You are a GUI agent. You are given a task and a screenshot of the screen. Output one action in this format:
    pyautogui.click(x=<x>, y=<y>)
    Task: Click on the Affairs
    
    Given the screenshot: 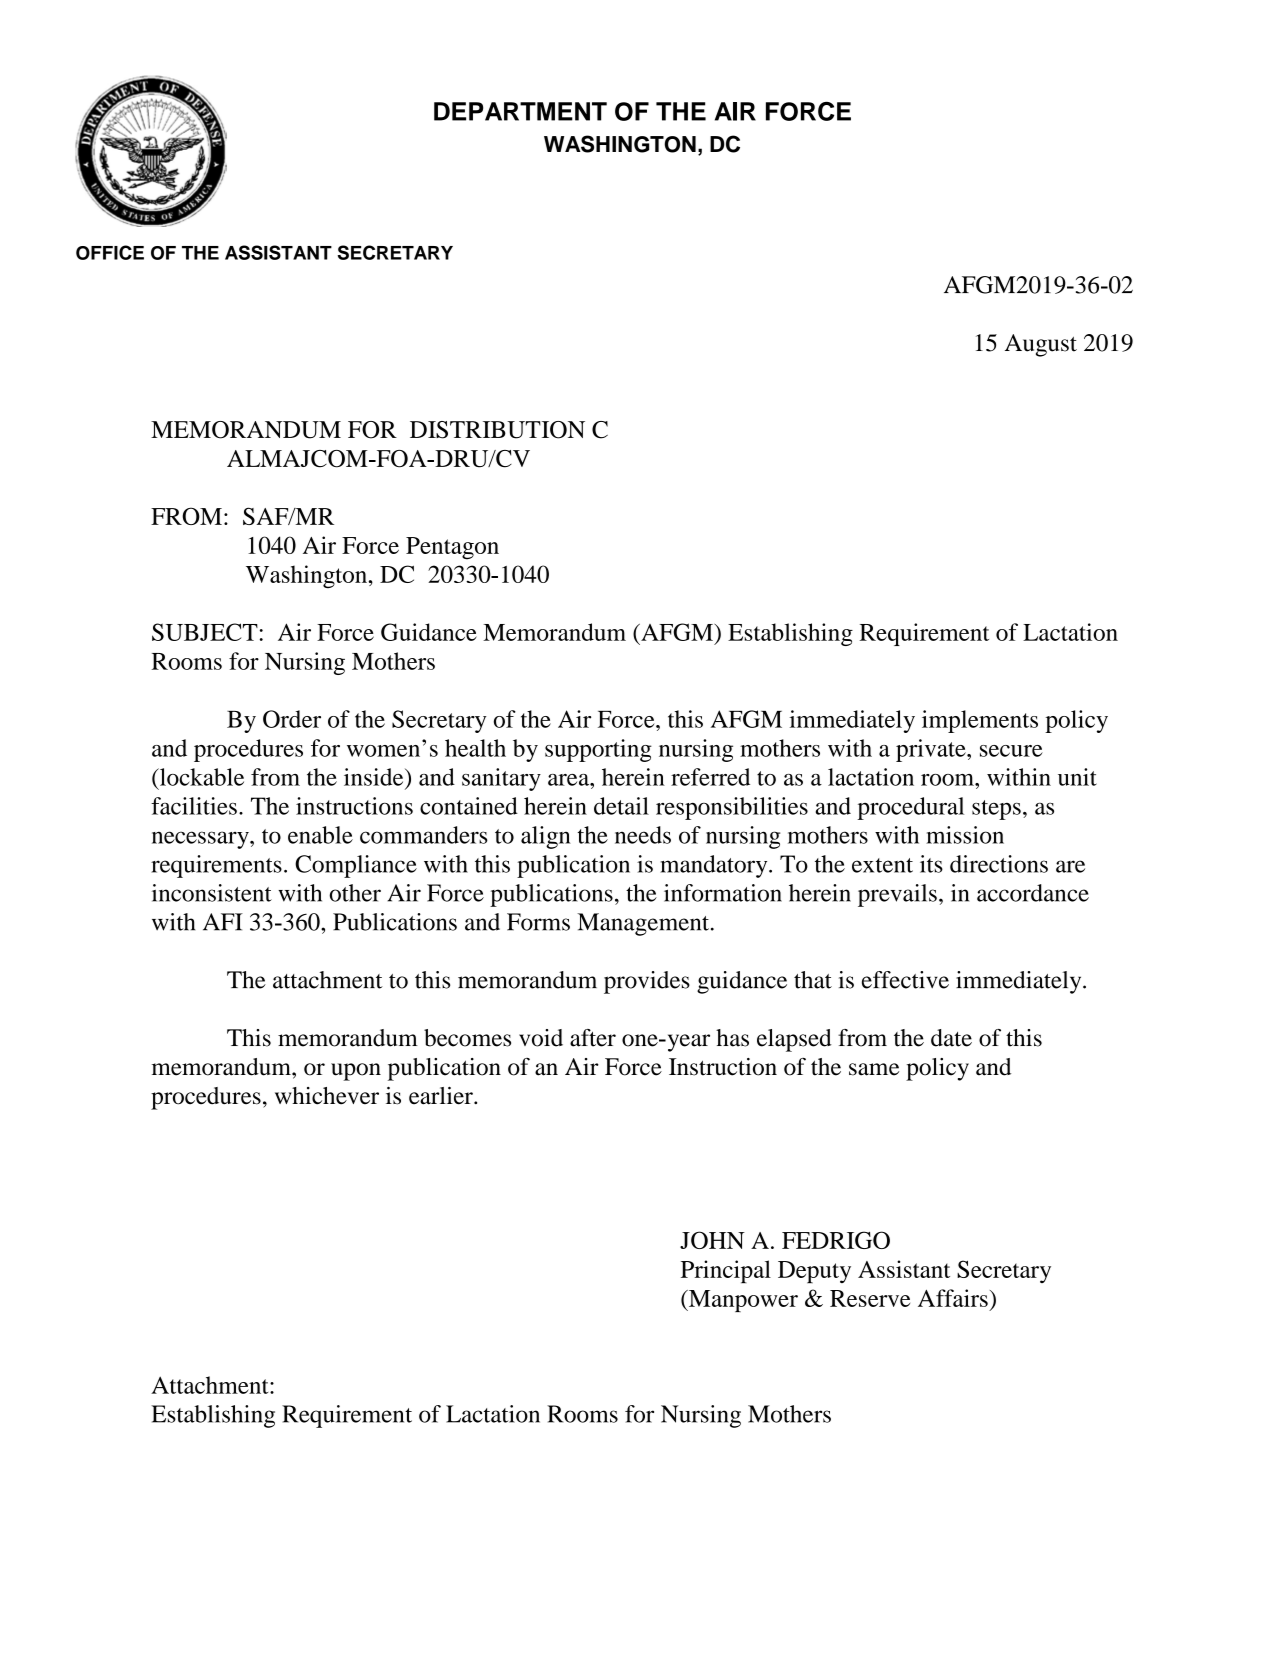 What is the action you would take?
    pyautogui.click(x=953, y=1298)
